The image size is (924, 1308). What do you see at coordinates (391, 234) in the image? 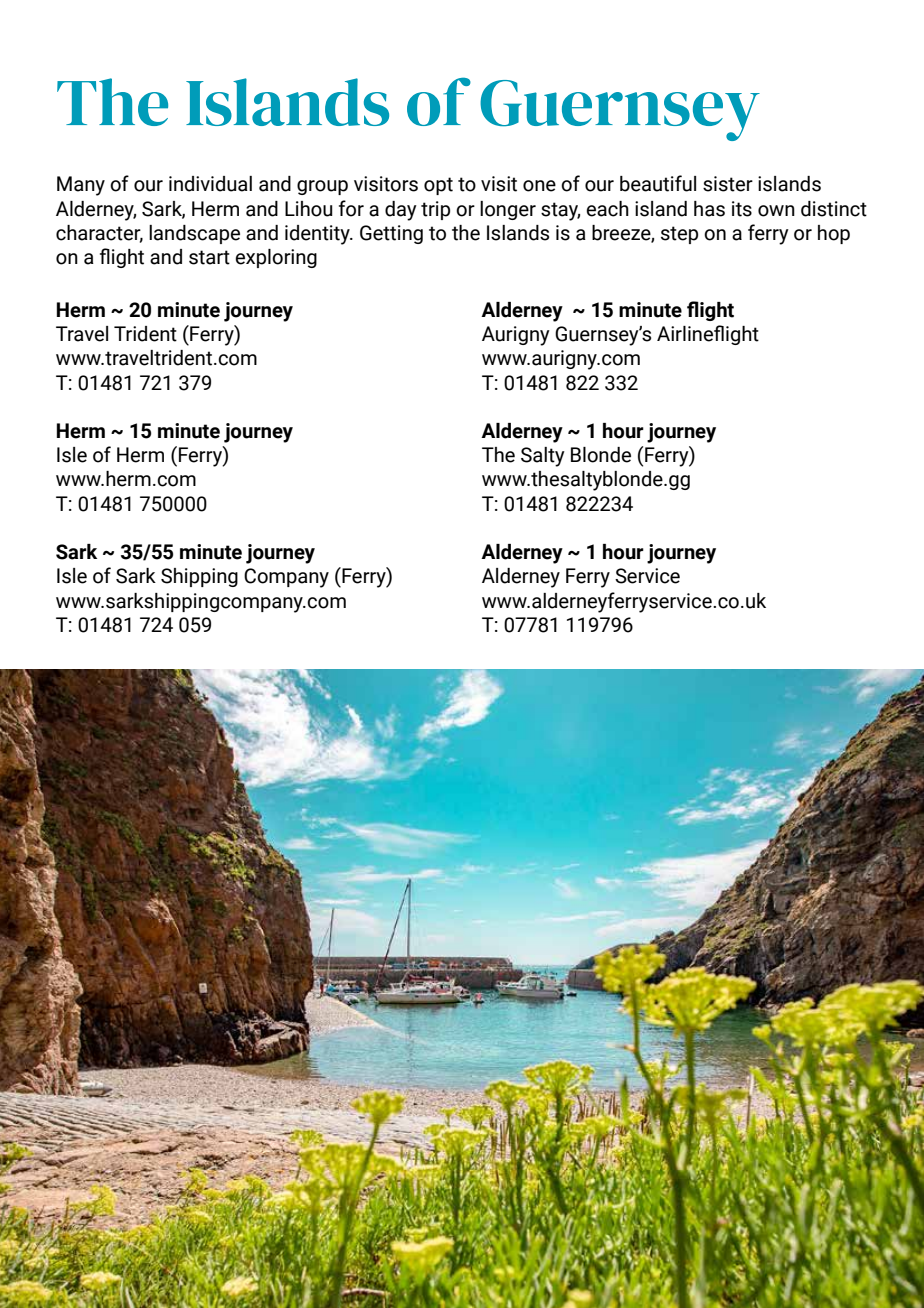
I see `Getting` at bounding box center [391, 234].
